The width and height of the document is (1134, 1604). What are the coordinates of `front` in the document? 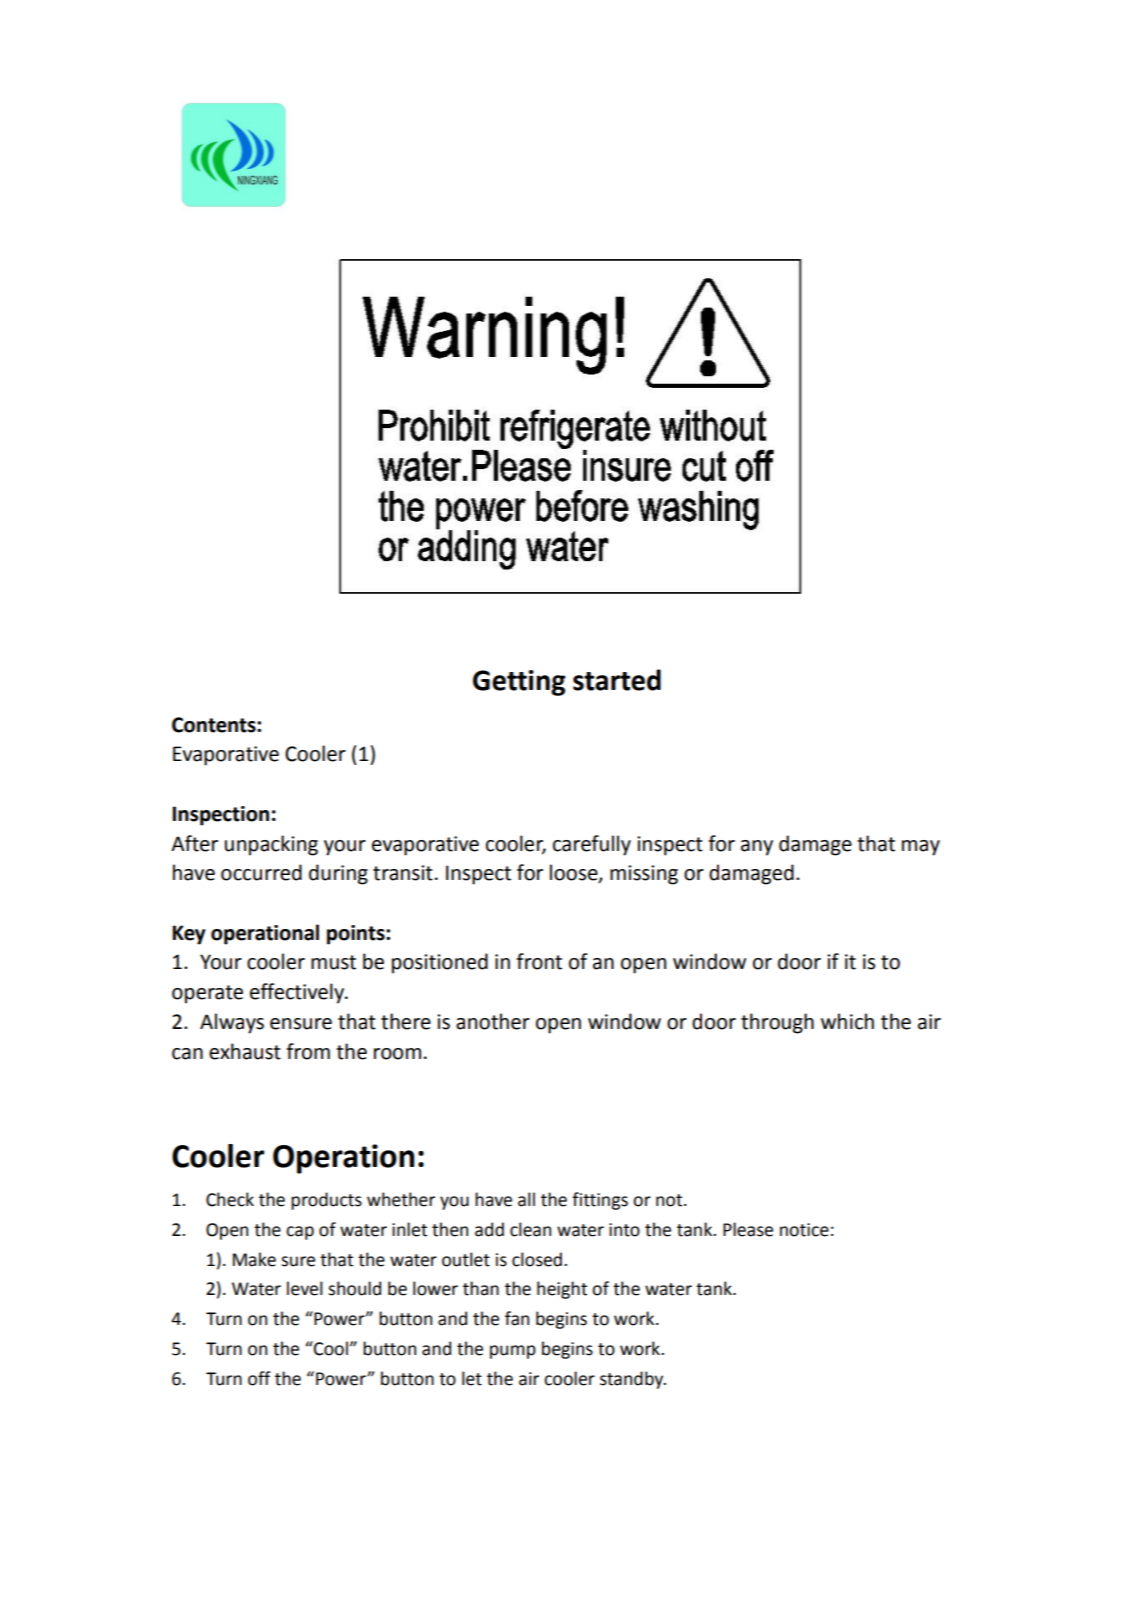 It's located at (539, 961).
